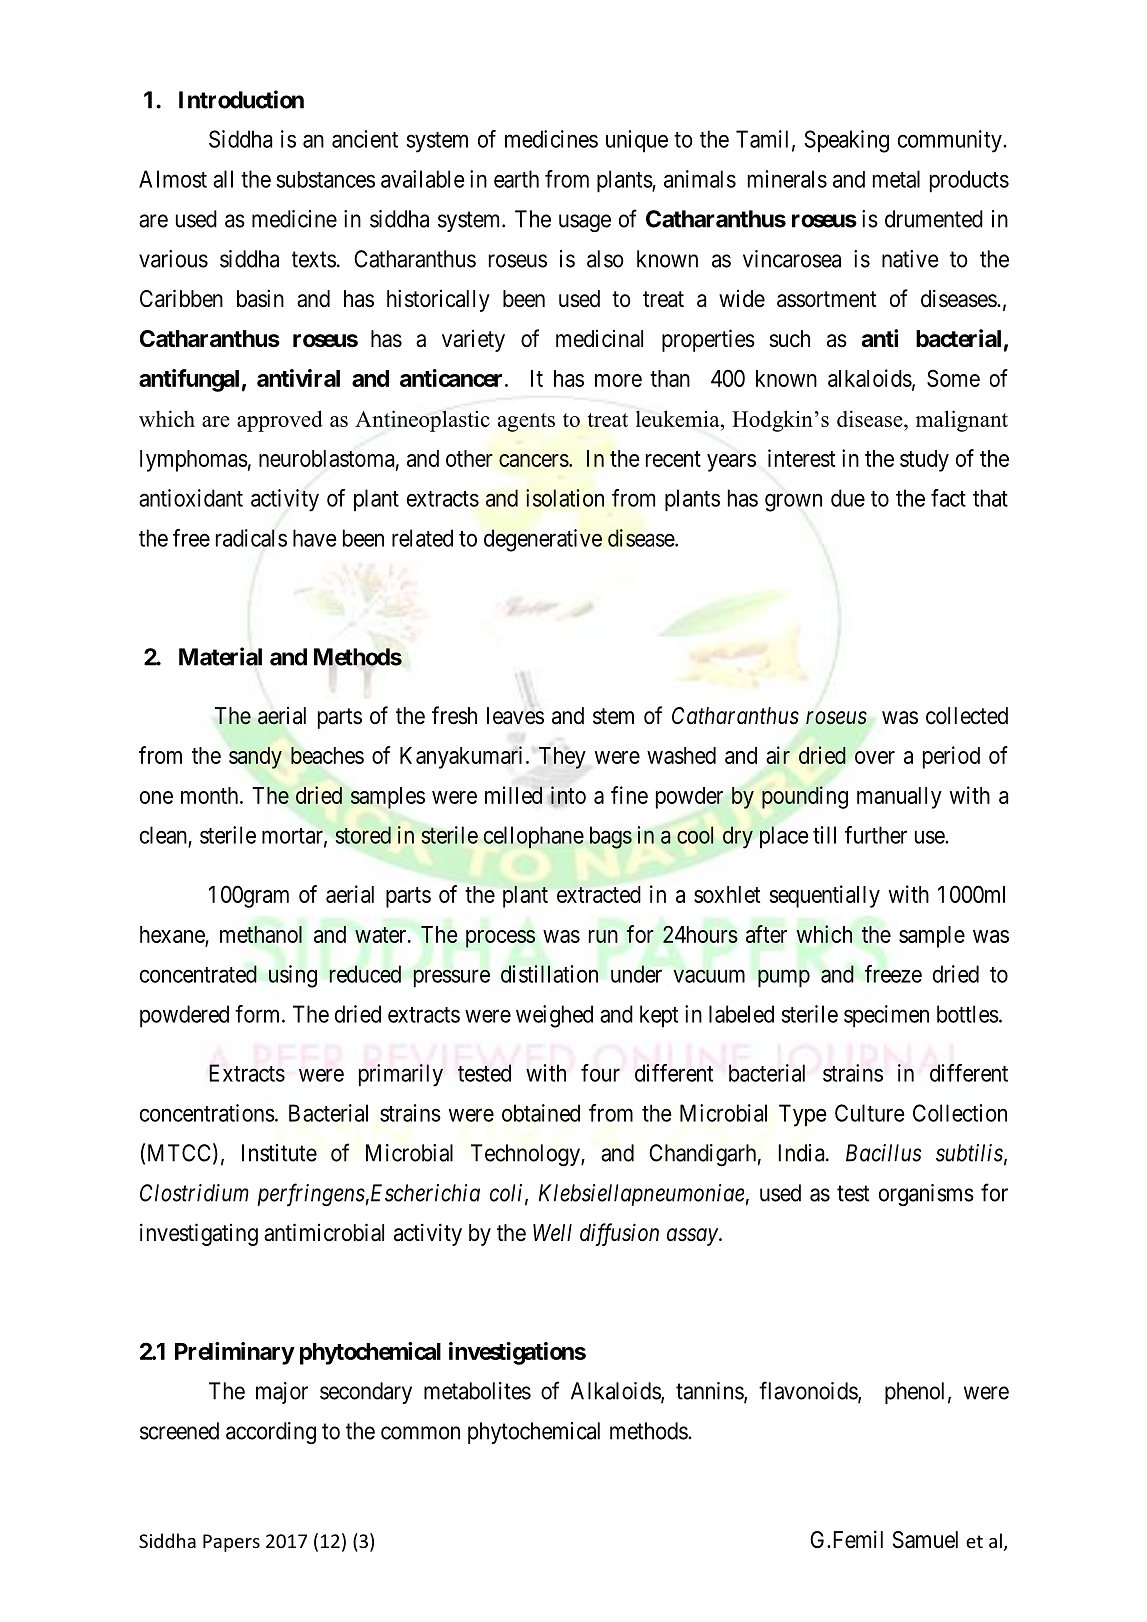 Image resolution: width=1147 pixels, height=1622 pixels. I want to click on Introduction, so click(241, 99).
